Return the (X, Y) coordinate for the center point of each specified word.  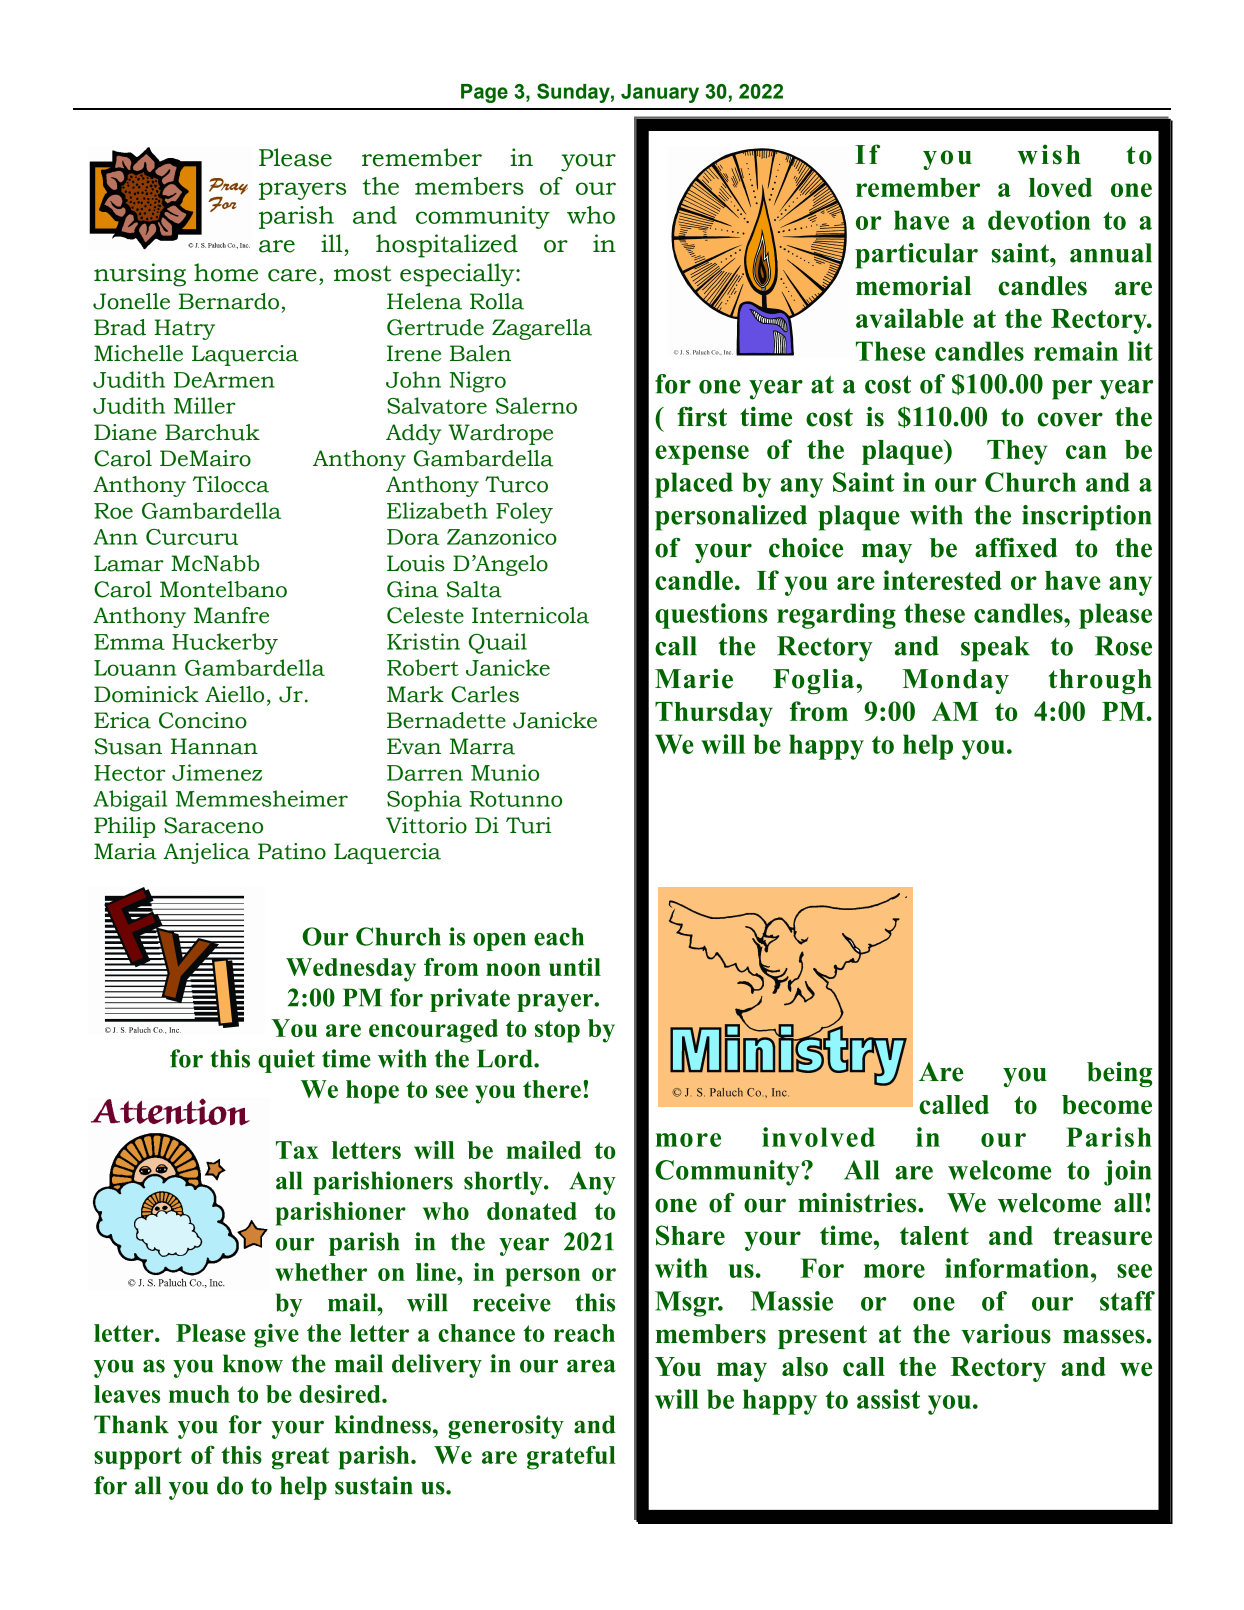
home (226, 272)
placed (694, 485)
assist (888, 1399)
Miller (204, 405)
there (552, 1089)
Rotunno (515, 799)
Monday (955, 681)
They (1017, 452)
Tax (297, 1150)
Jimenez (217, 772)
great (300, 1458)
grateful (571, 1457)
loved (1060, 187)
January (660, 93)
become (1107, 1105)
